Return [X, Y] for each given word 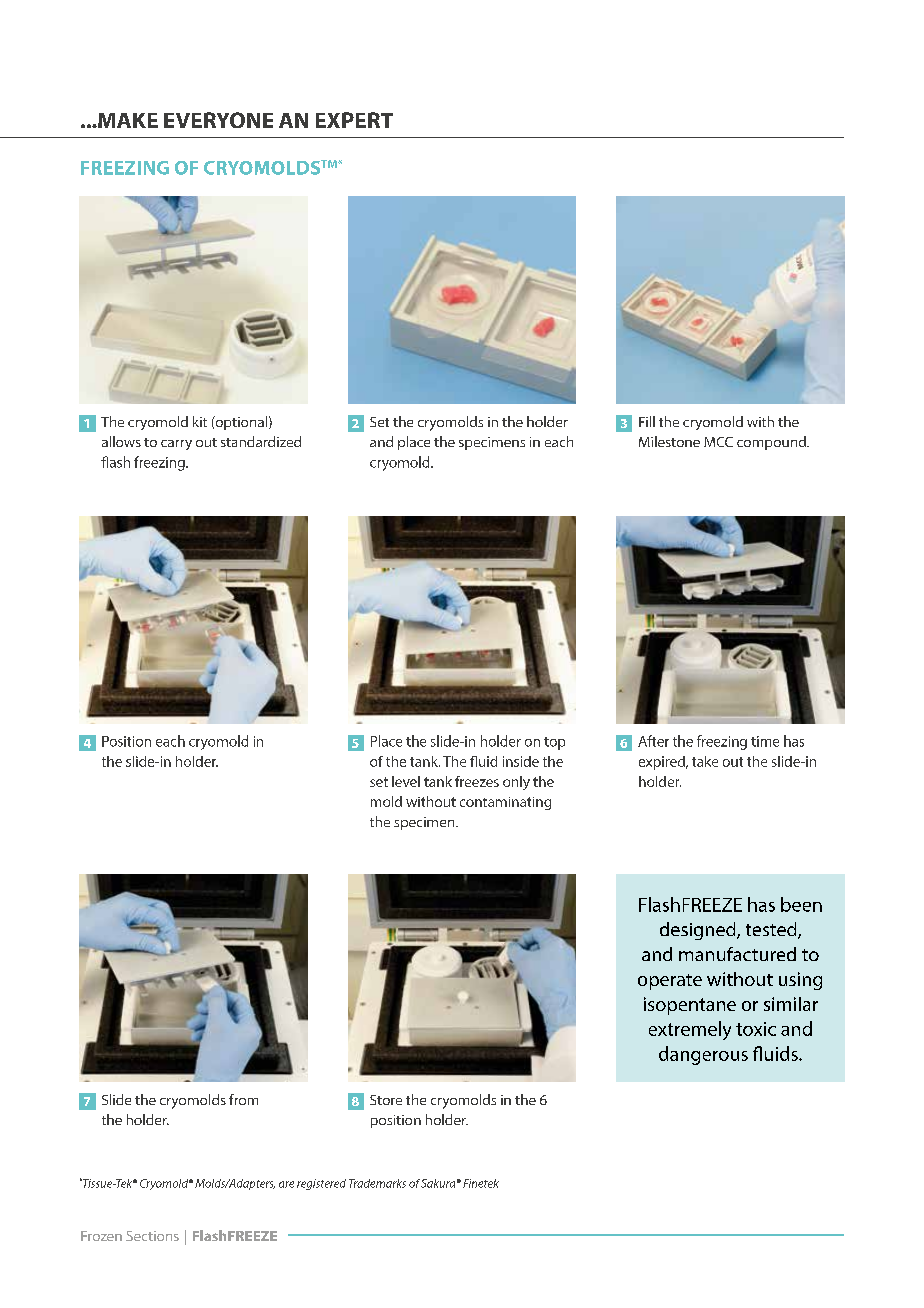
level [406, 781]
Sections [152, 1236]
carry [176, 445]
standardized [261, 441]
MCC [718, 442]
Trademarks [377, 1183]
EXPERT [354, 120]
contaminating [505, 803]
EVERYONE [218, 120]
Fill [647, 421]
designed [699, 931]
